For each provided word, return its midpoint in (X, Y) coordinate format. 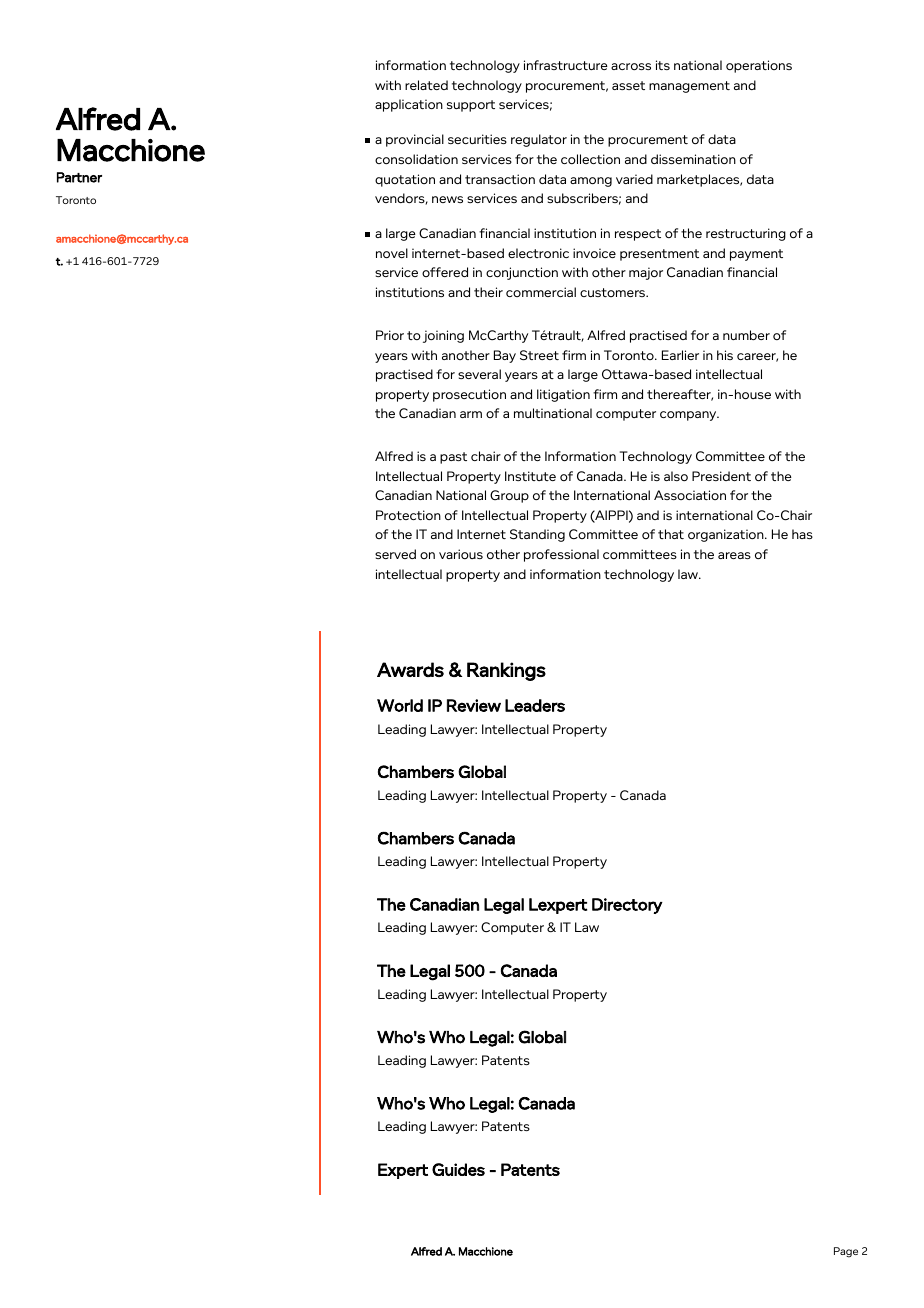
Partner (79, 177)
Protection (408, 515)
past (453, 458)
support (471, 106)
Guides (458, 1169)
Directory (627, 906)
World (400, 705)
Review (474, 705)
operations (759, 66)
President (721, 476)
